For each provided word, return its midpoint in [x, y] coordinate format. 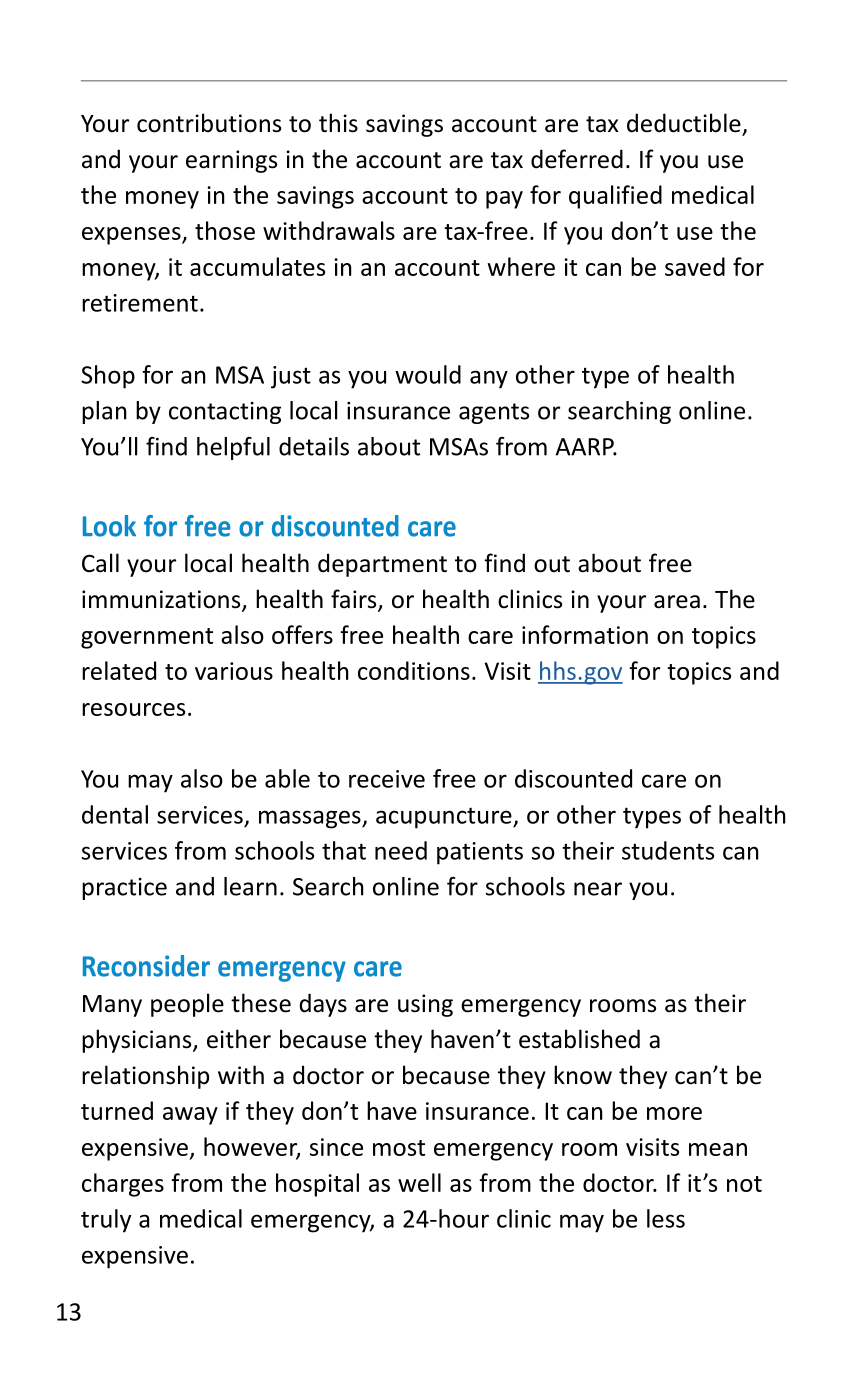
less [666, 1218]
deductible [685, 124]
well [419, 1182]
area [677, 602]
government [147, 638]
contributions [209, 123]
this [338, 123]
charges [123, 1185]
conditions [414, 670]
